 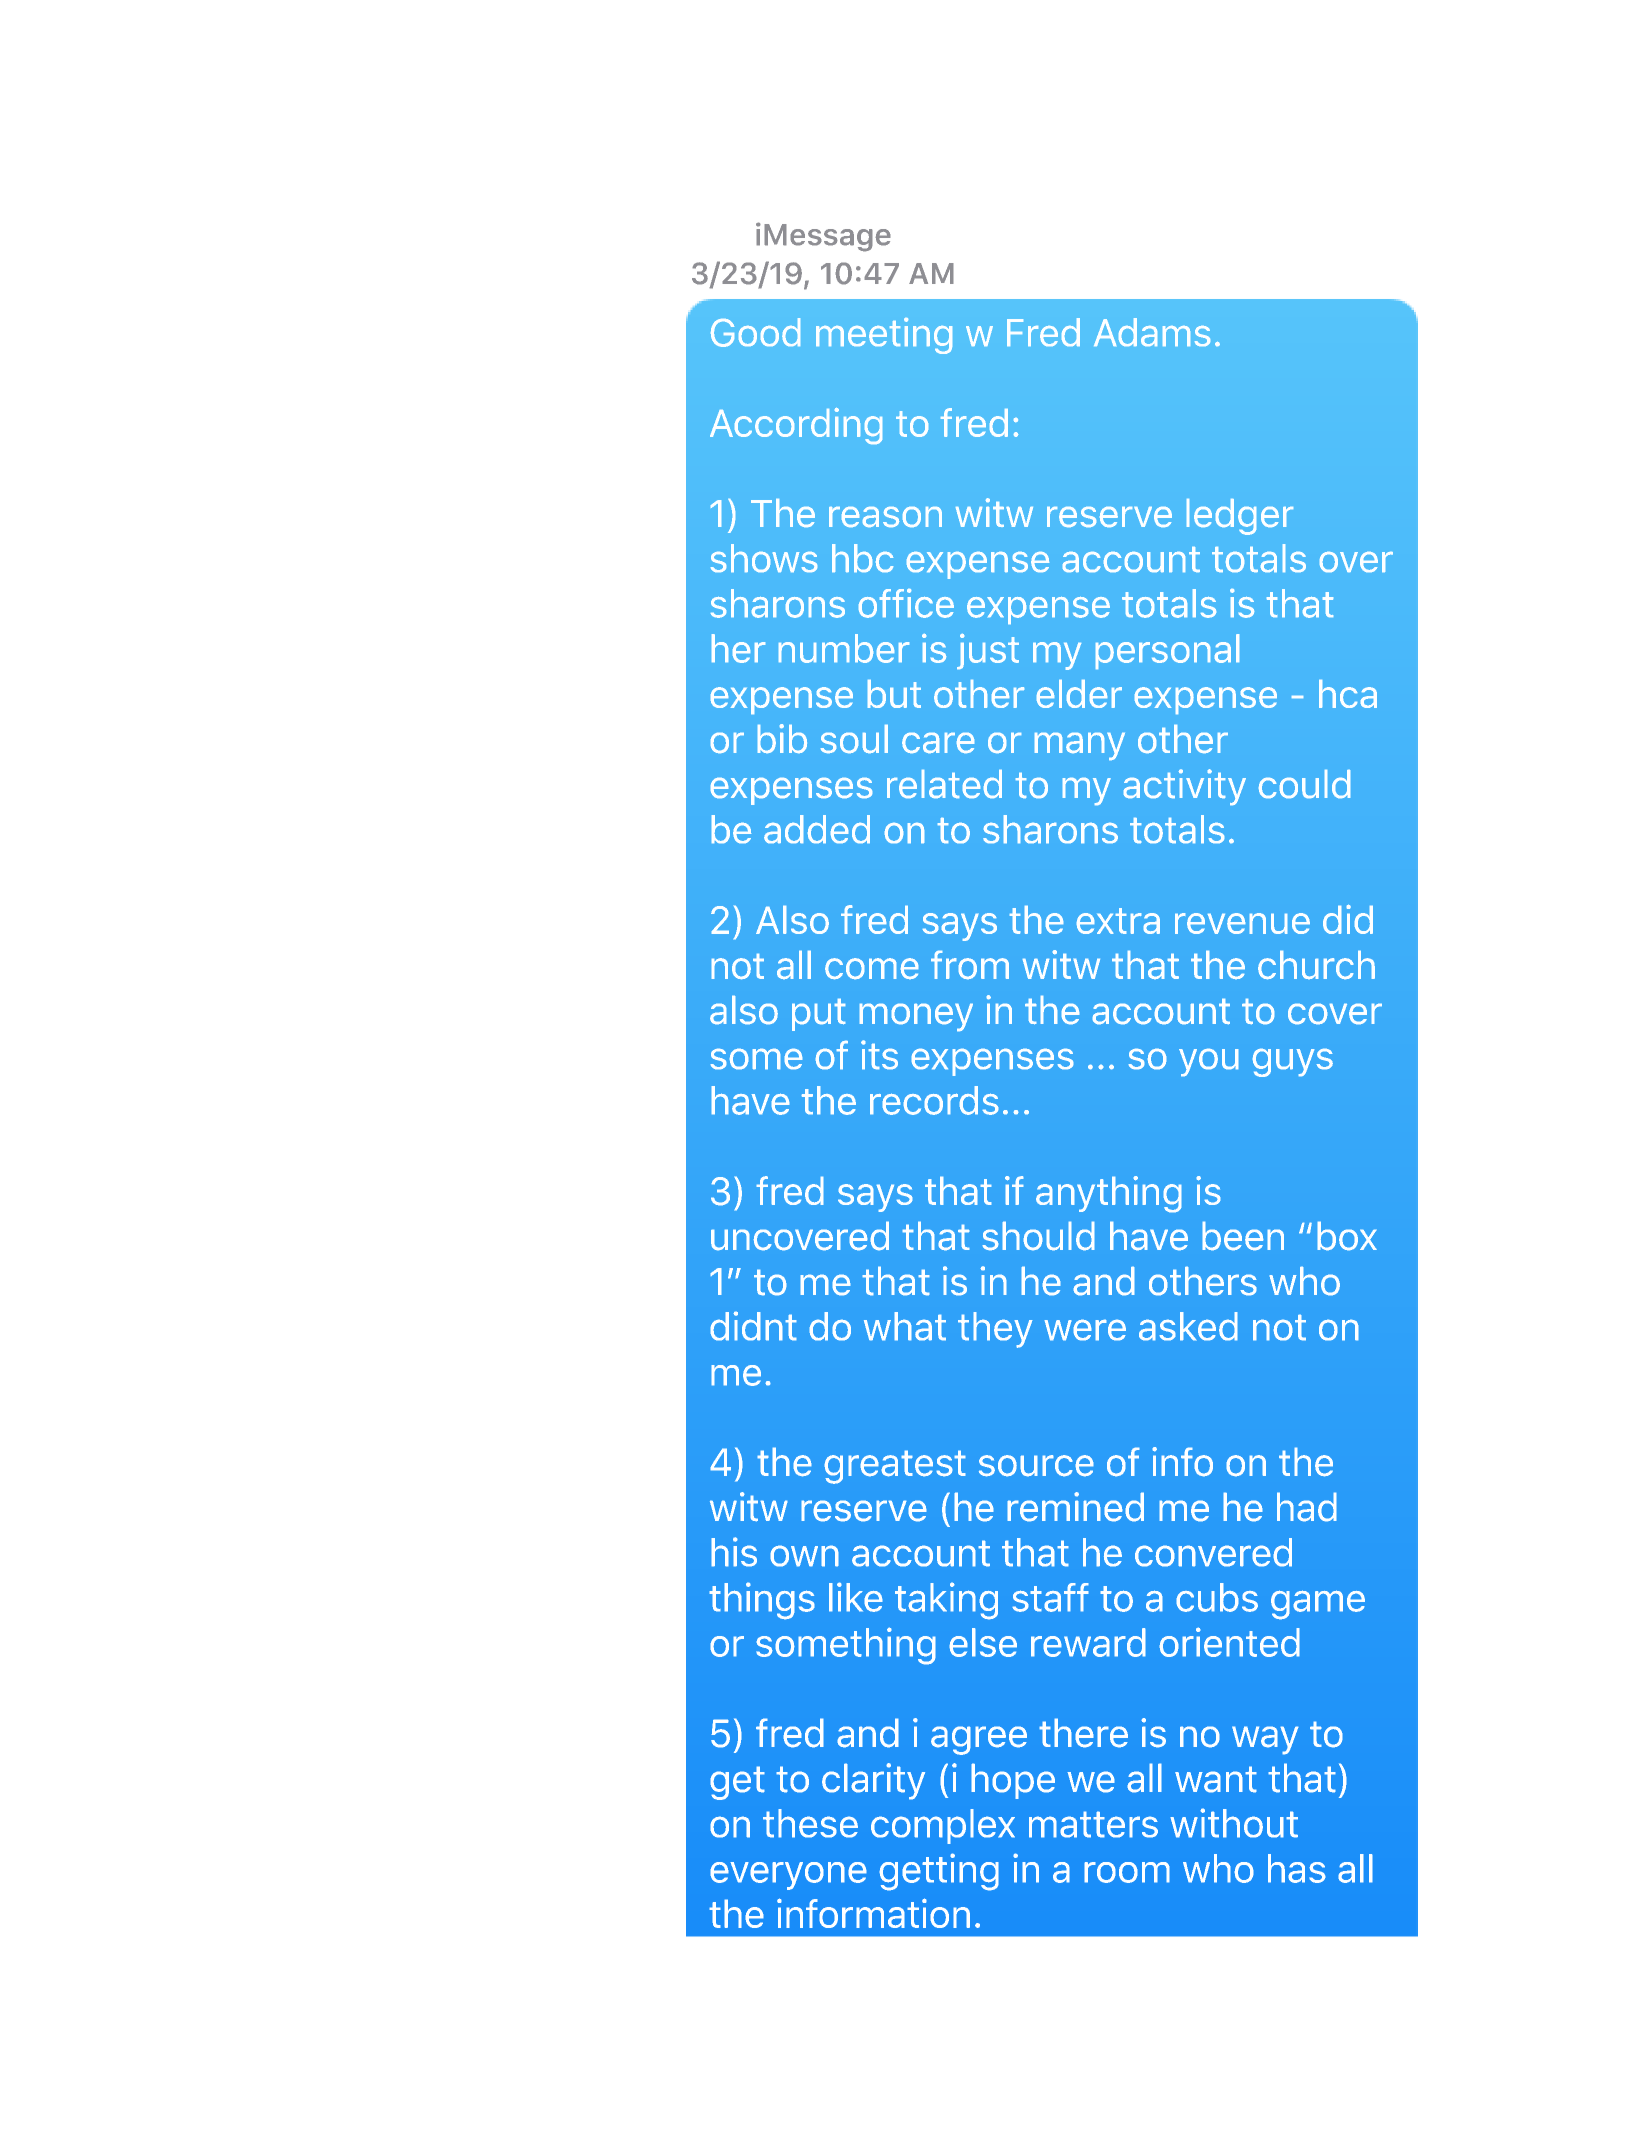 I want to click on put, so click(x=818, y=1015).
